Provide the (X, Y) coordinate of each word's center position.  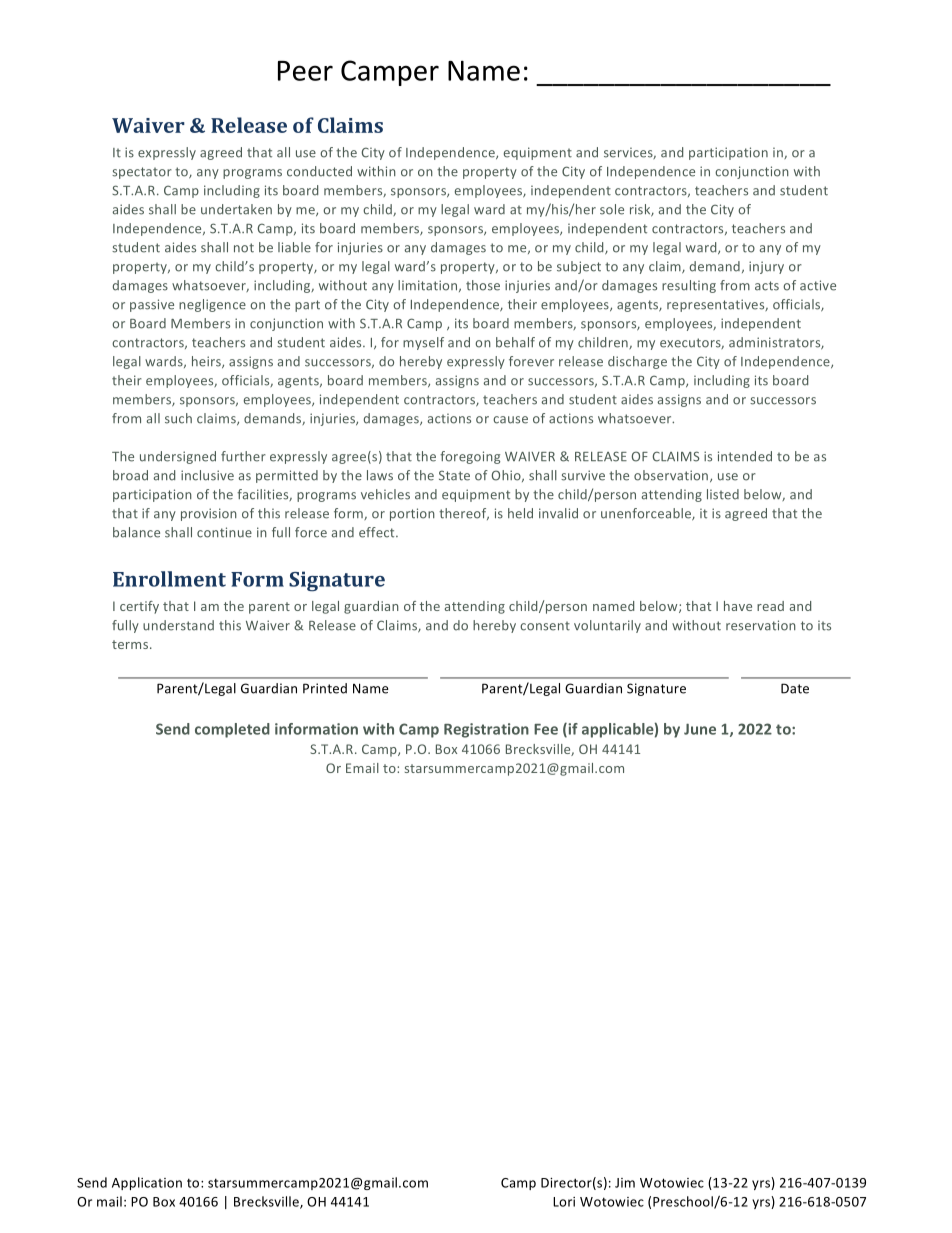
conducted (319, 171)
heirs (207, 362)
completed (232, 730)
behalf (515, 342)
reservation (761, 625)
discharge (637, 362)
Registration (486, 730)
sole (612, 209)
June (700, 729)
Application (147, 1183)
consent (545, 626)
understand (178, 625)
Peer (305, 71)
